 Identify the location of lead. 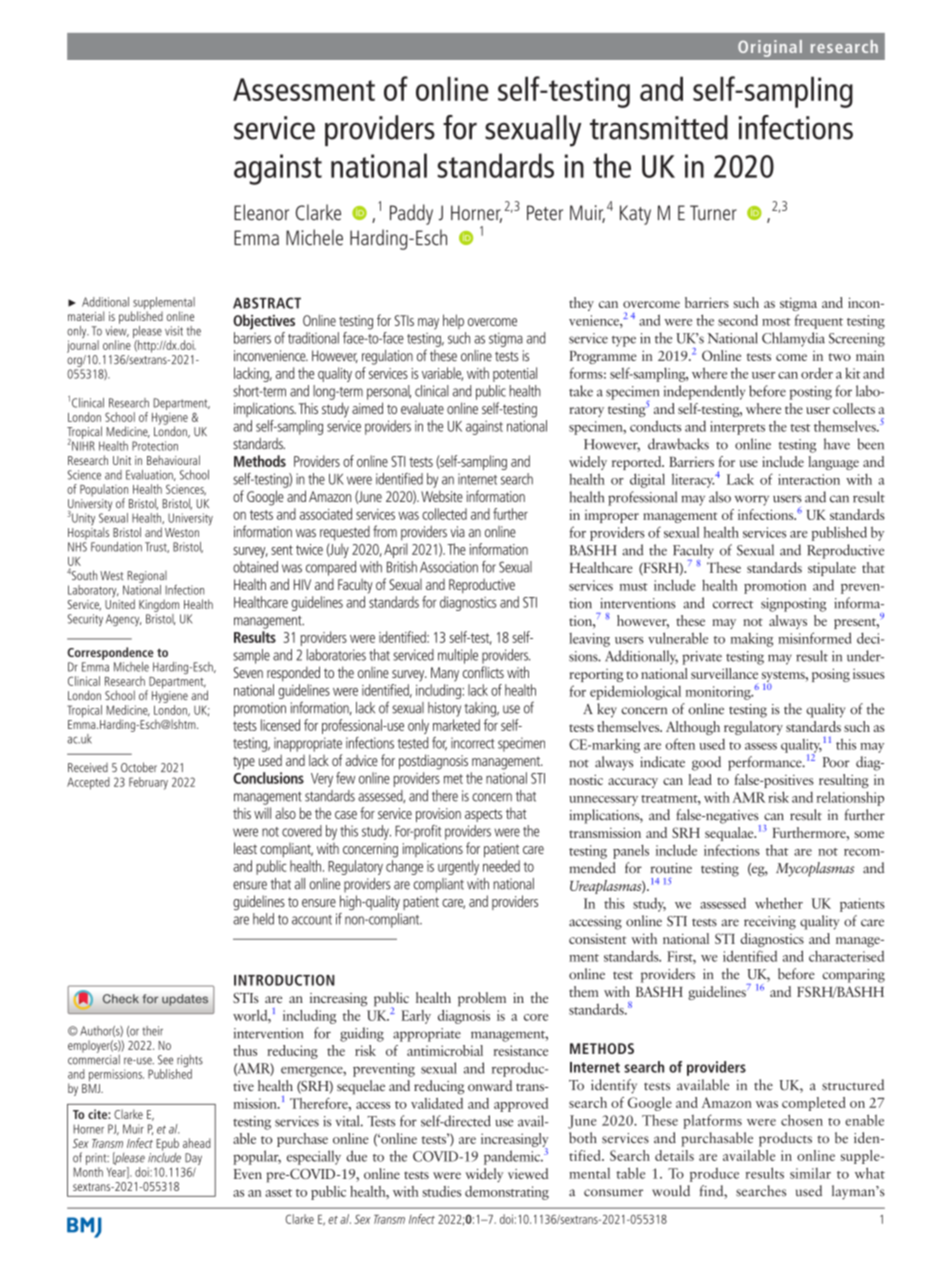
(700, 779).
